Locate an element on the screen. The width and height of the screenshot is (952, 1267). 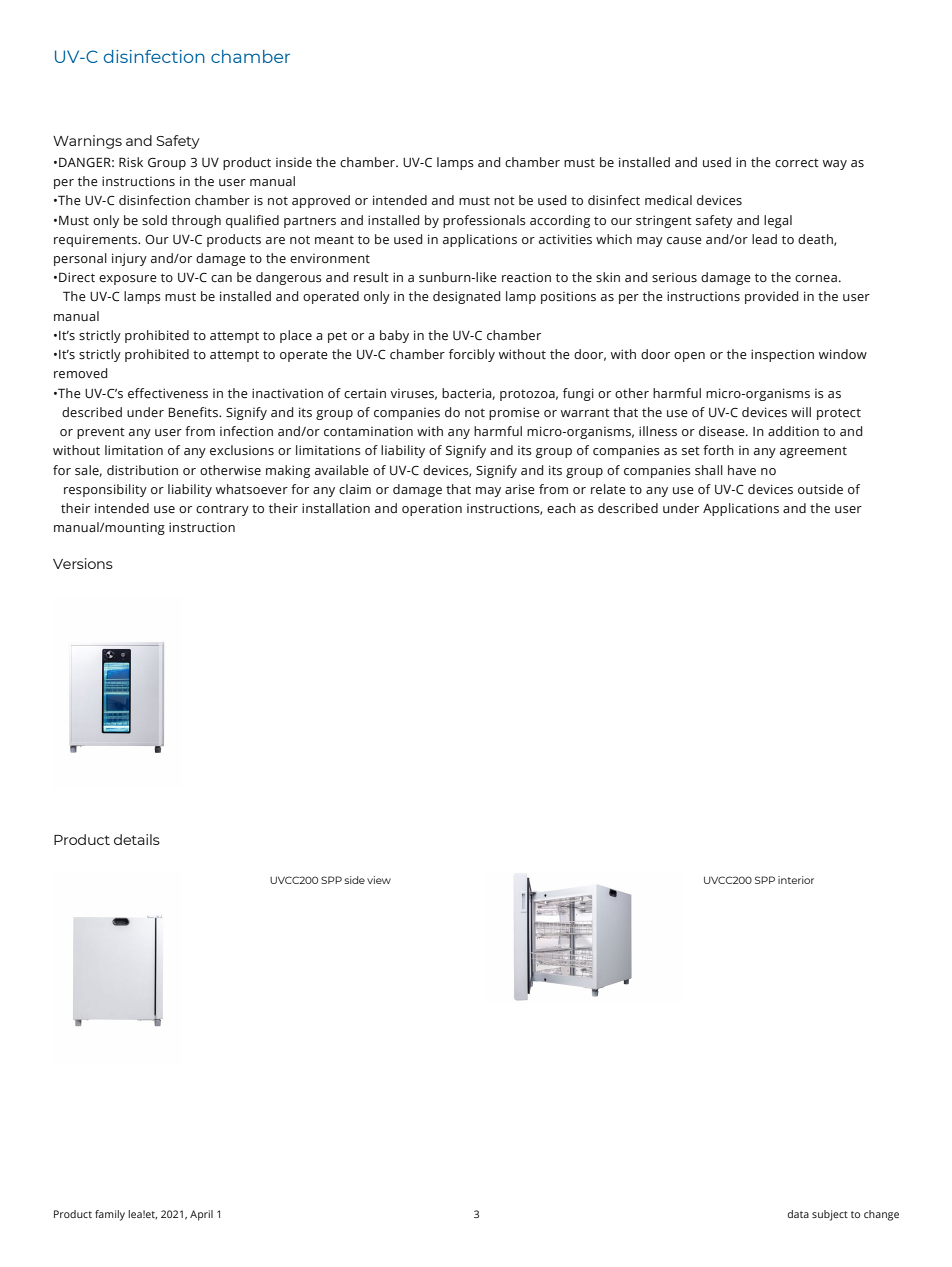
data is located at coordinates (798, 1214).
